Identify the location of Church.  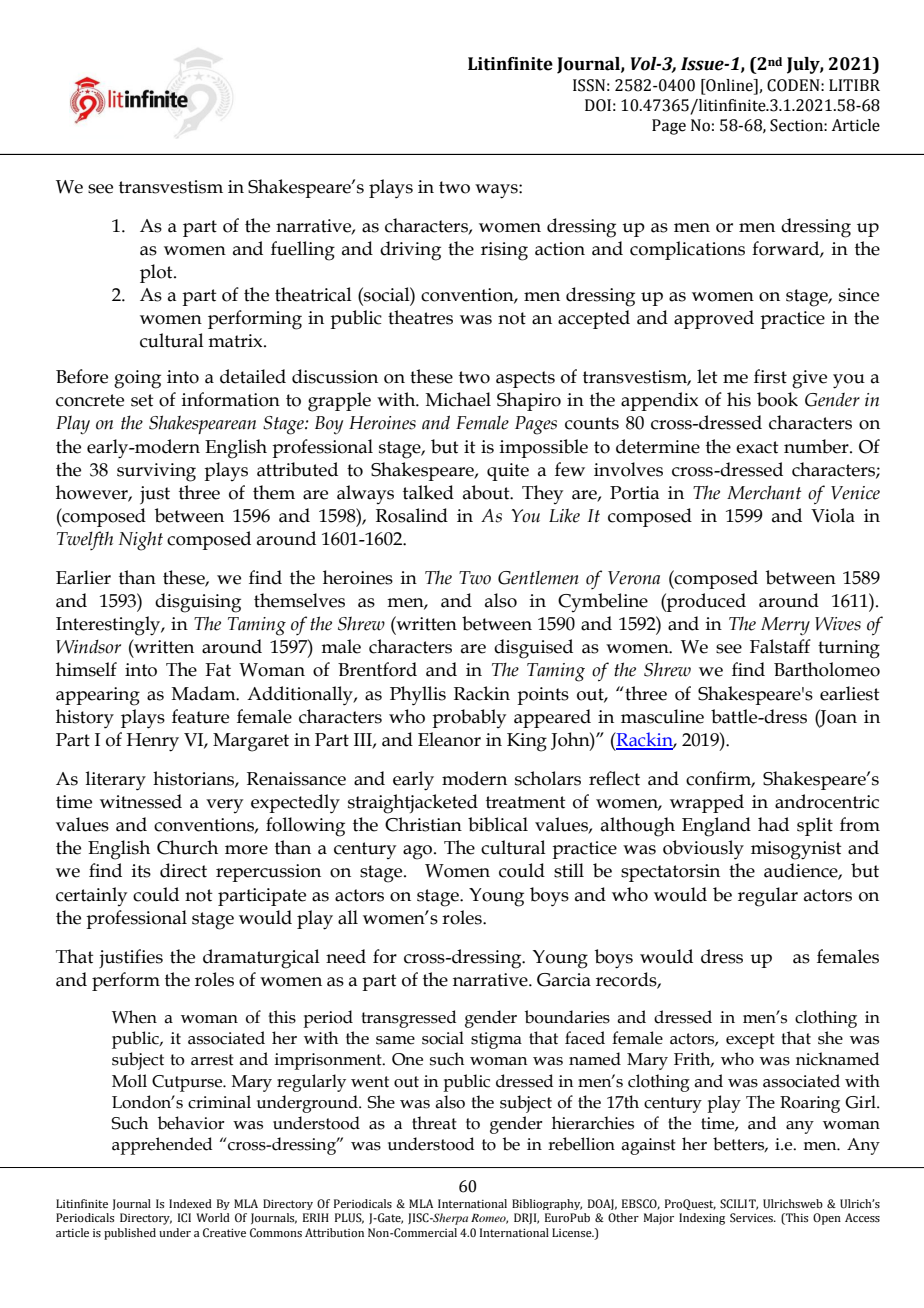
(187, 847).
